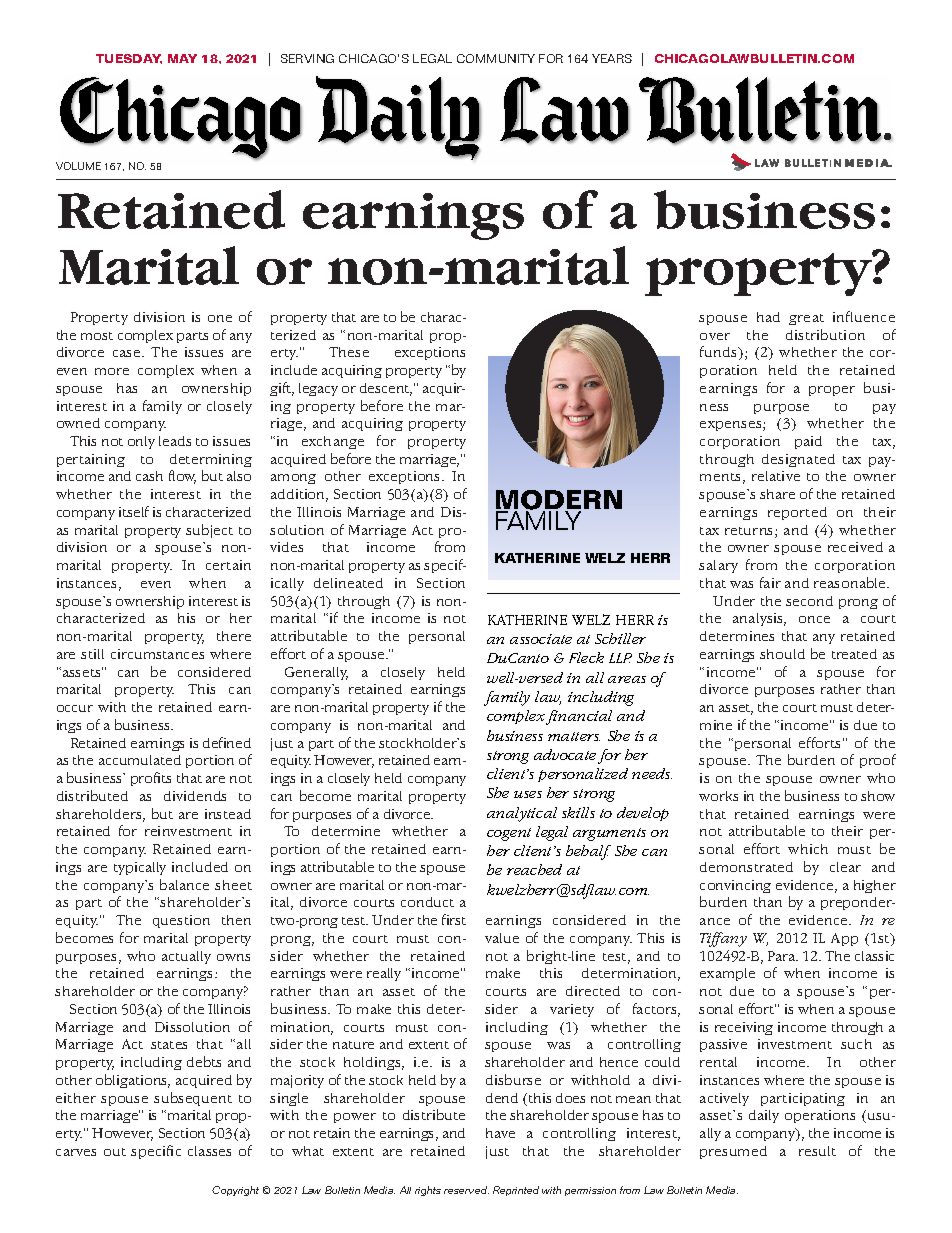 This page has width=952, height=1233. I want to click on have, so click(500, 1133).
